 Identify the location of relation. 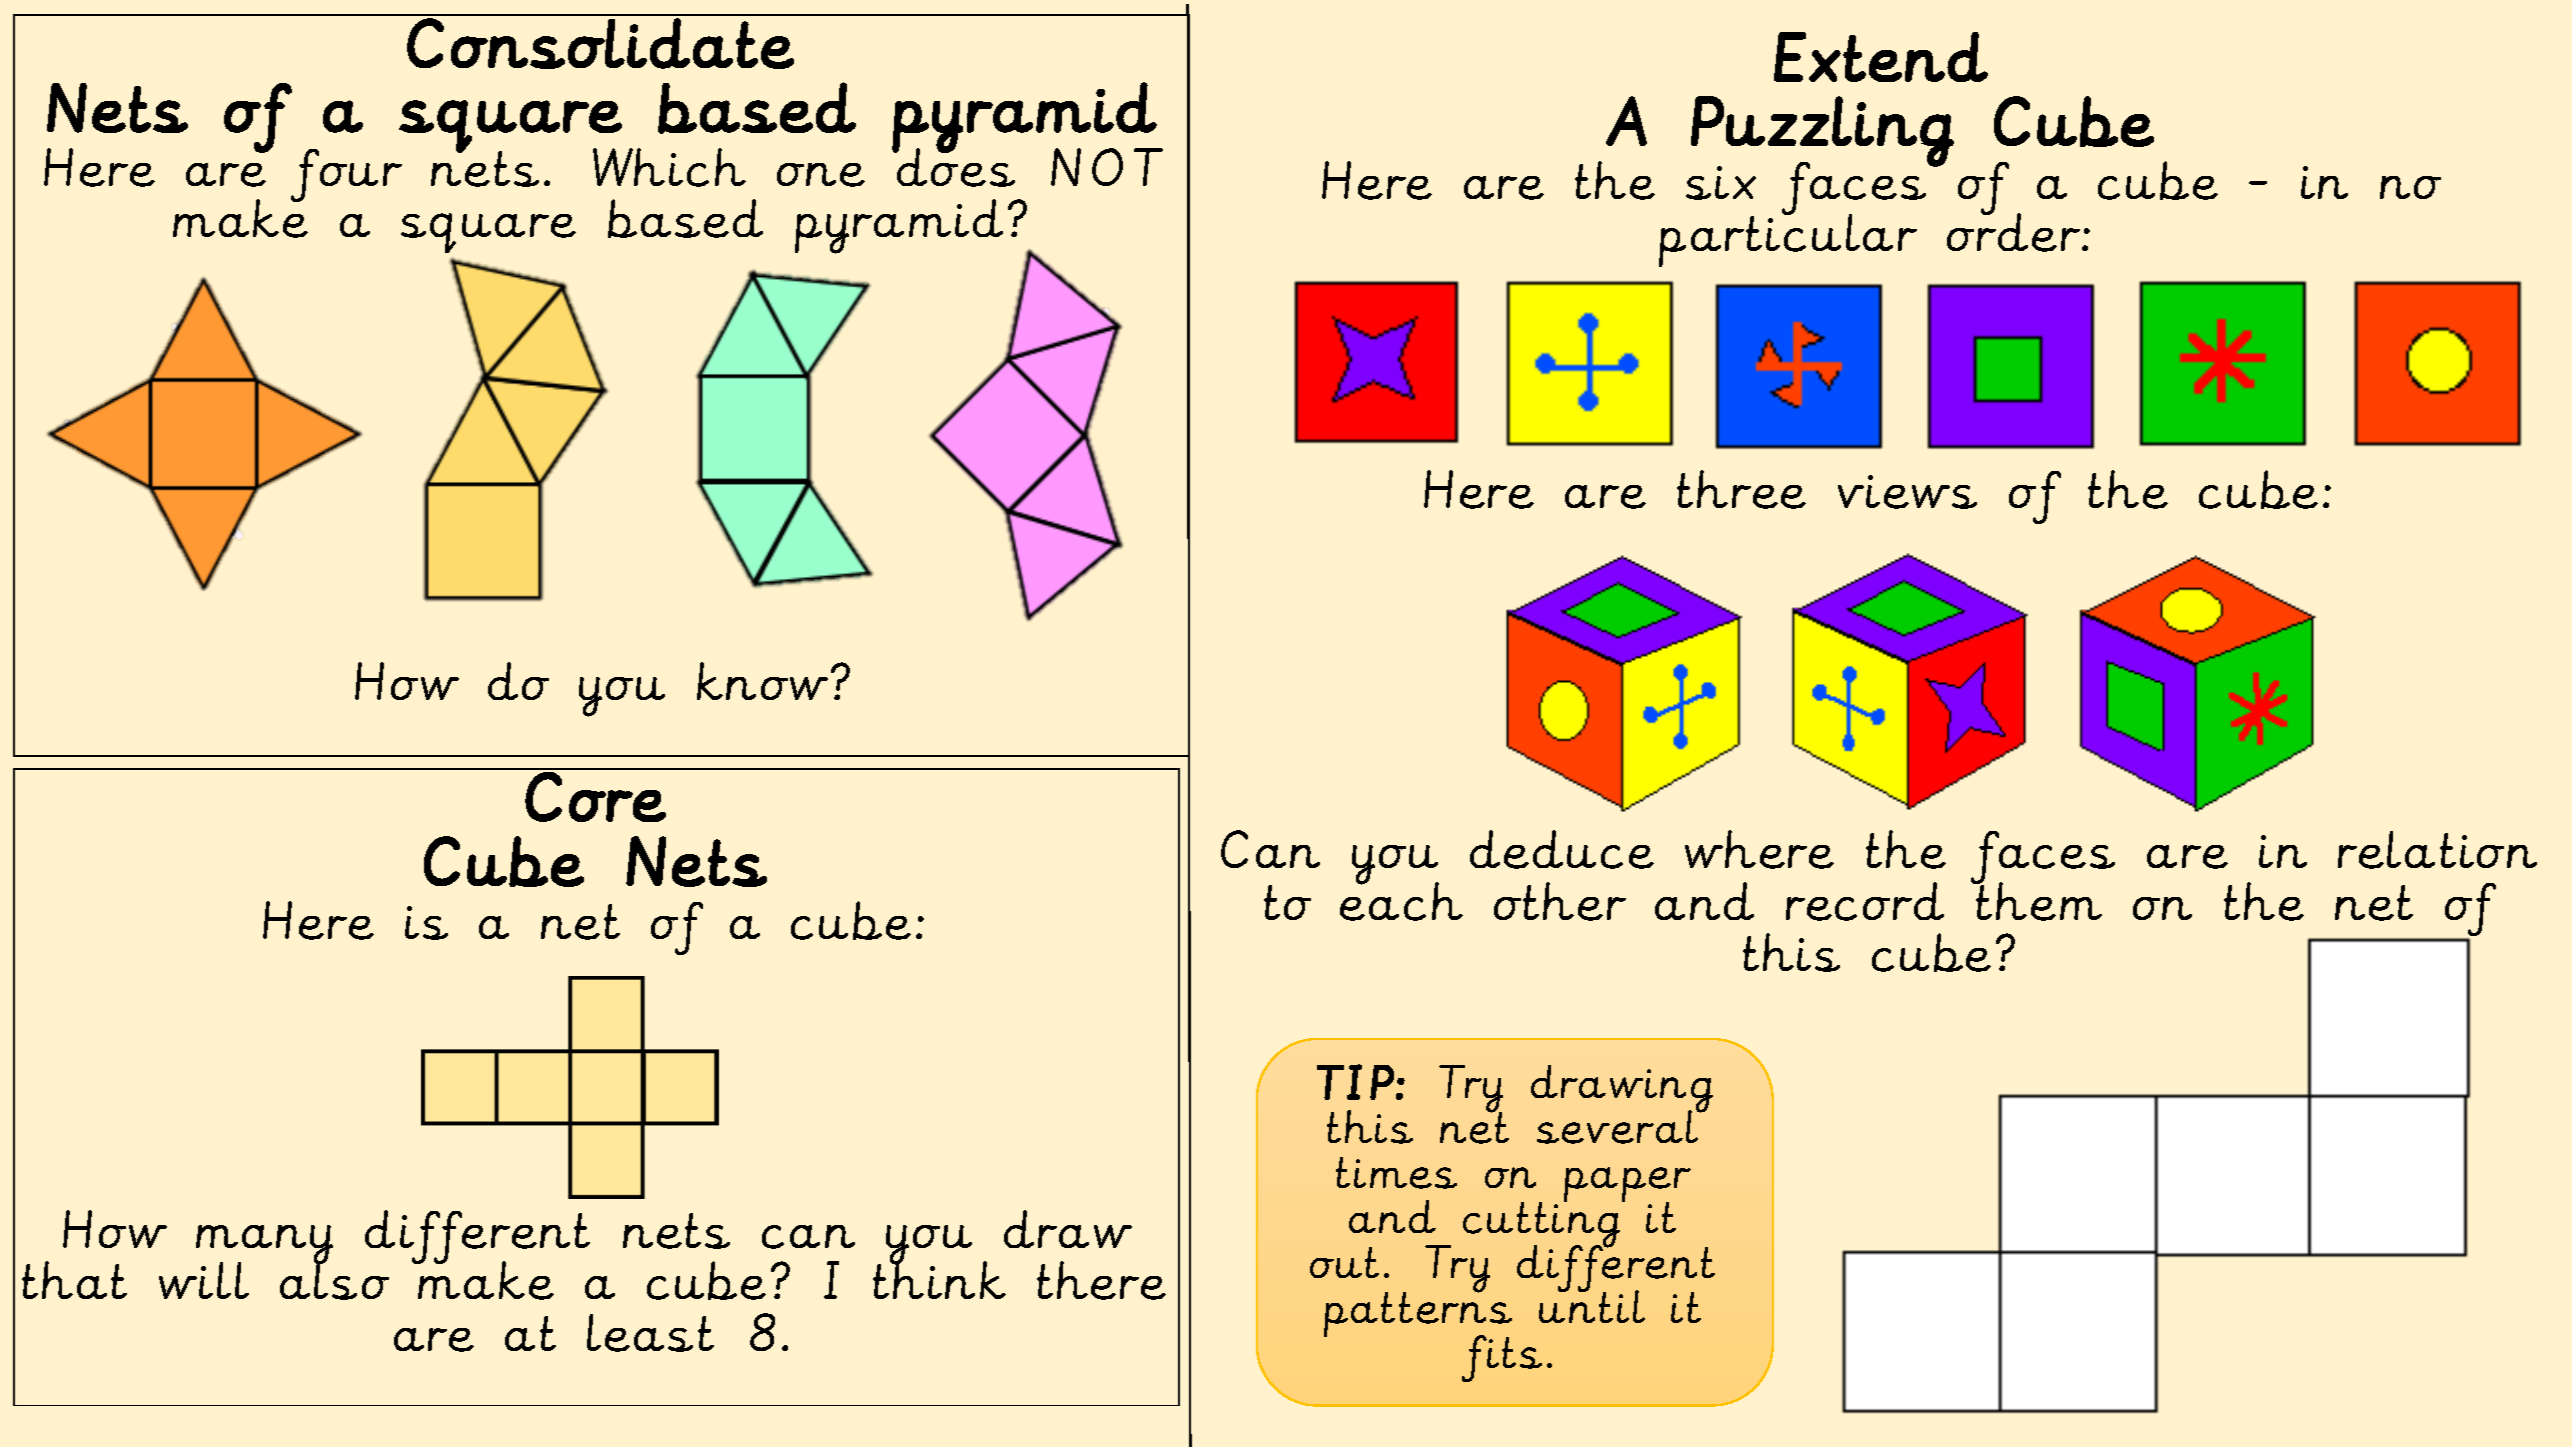
(2437, 850).
